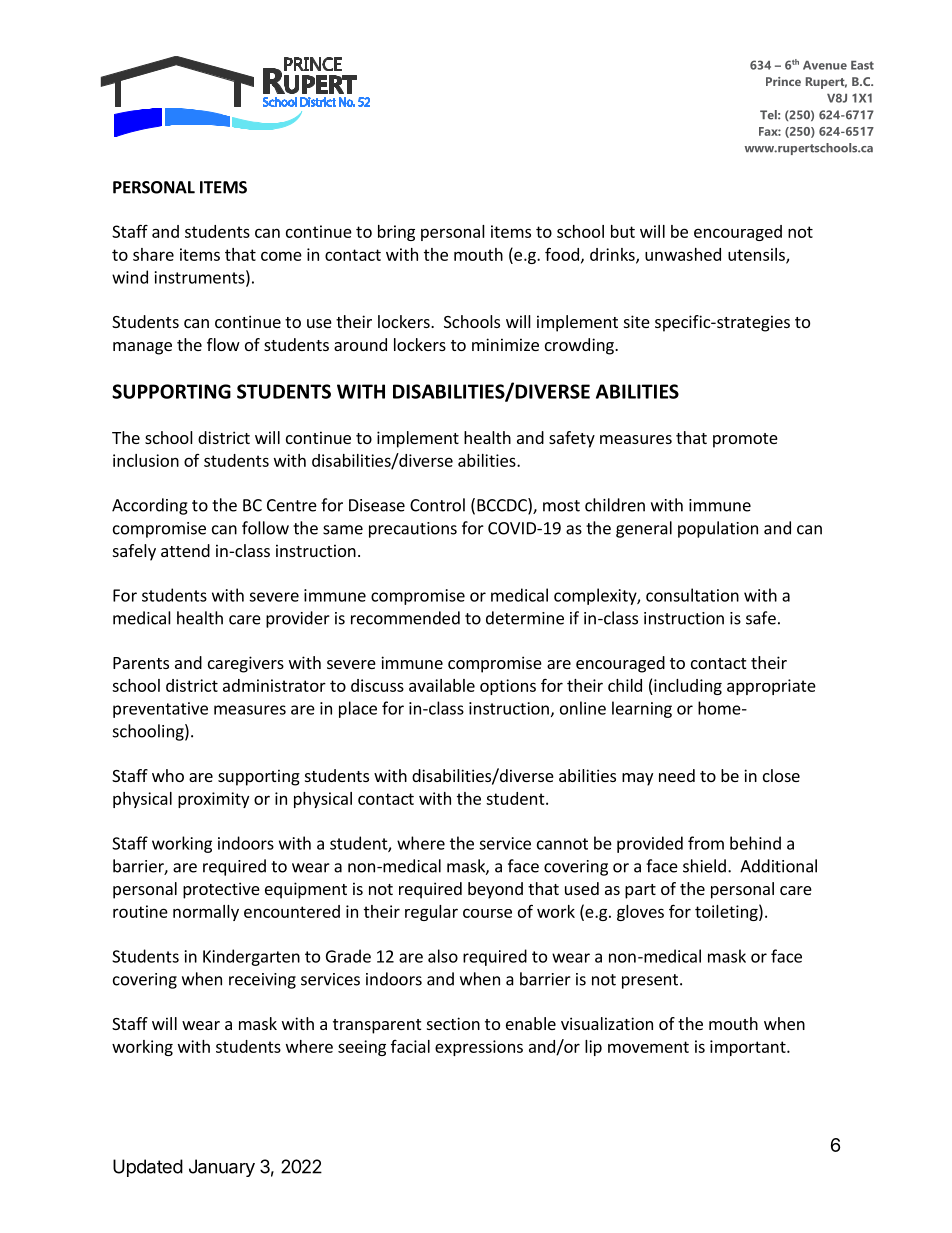 The height and width of the page is (1233, 952). Describe the element at coordinates (479, 1048) in the page. I see `expressions` at that location.
